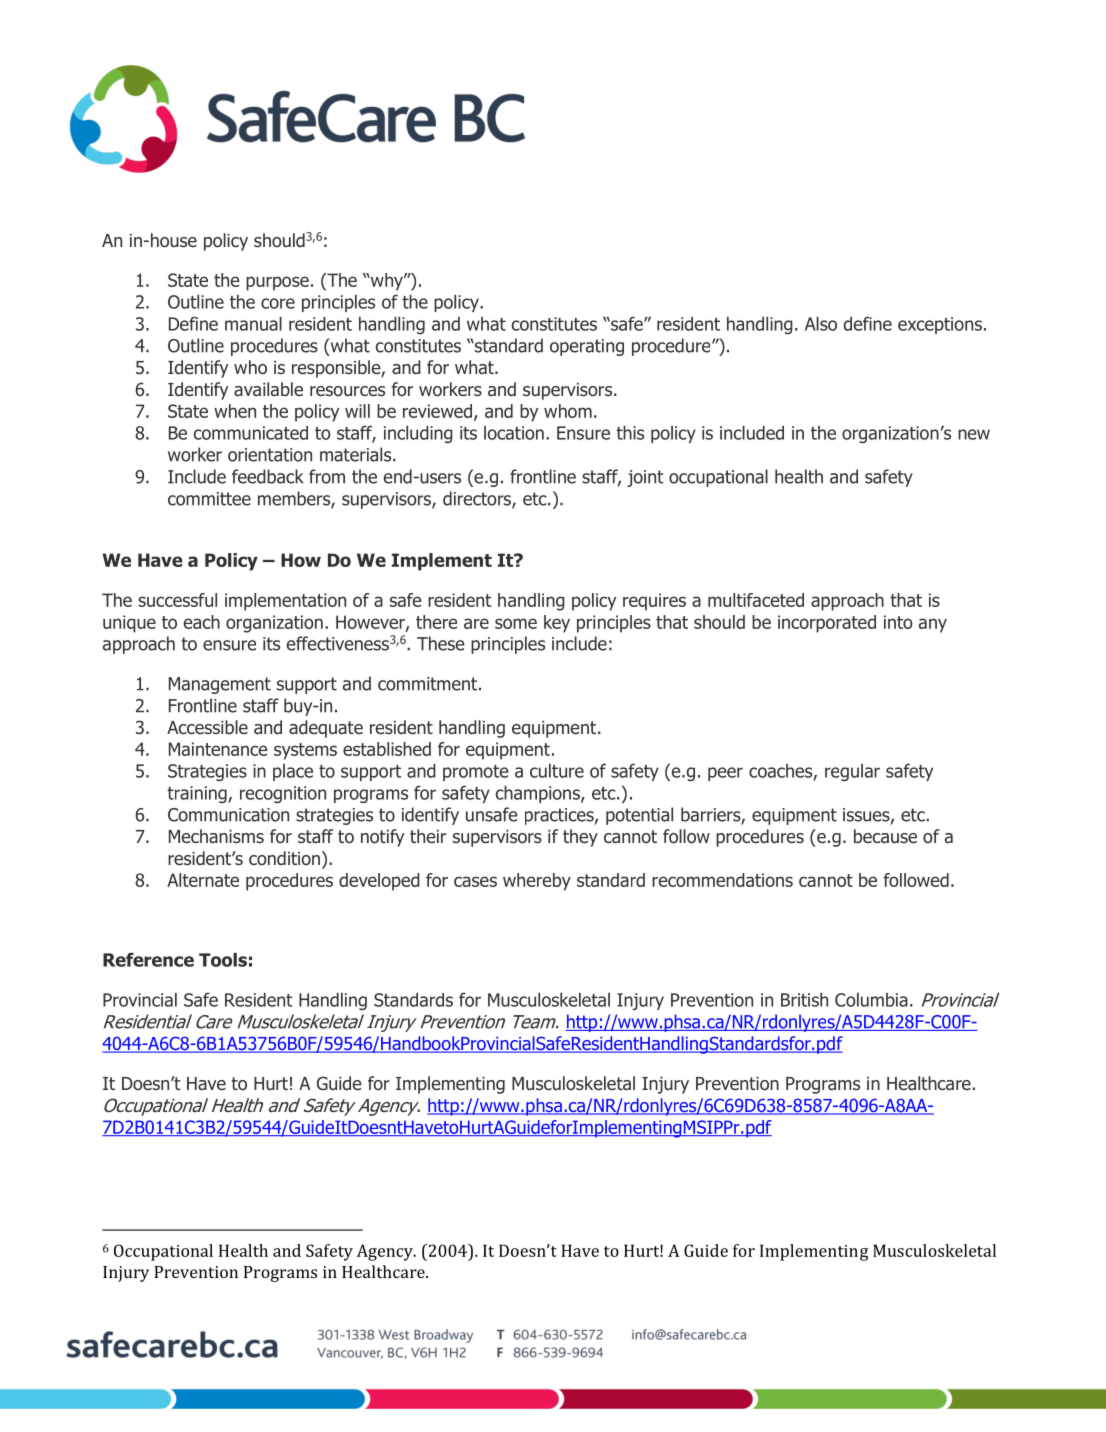  Describe the element at coordinates (821, 324) in the image. I see `Also` at that location.
